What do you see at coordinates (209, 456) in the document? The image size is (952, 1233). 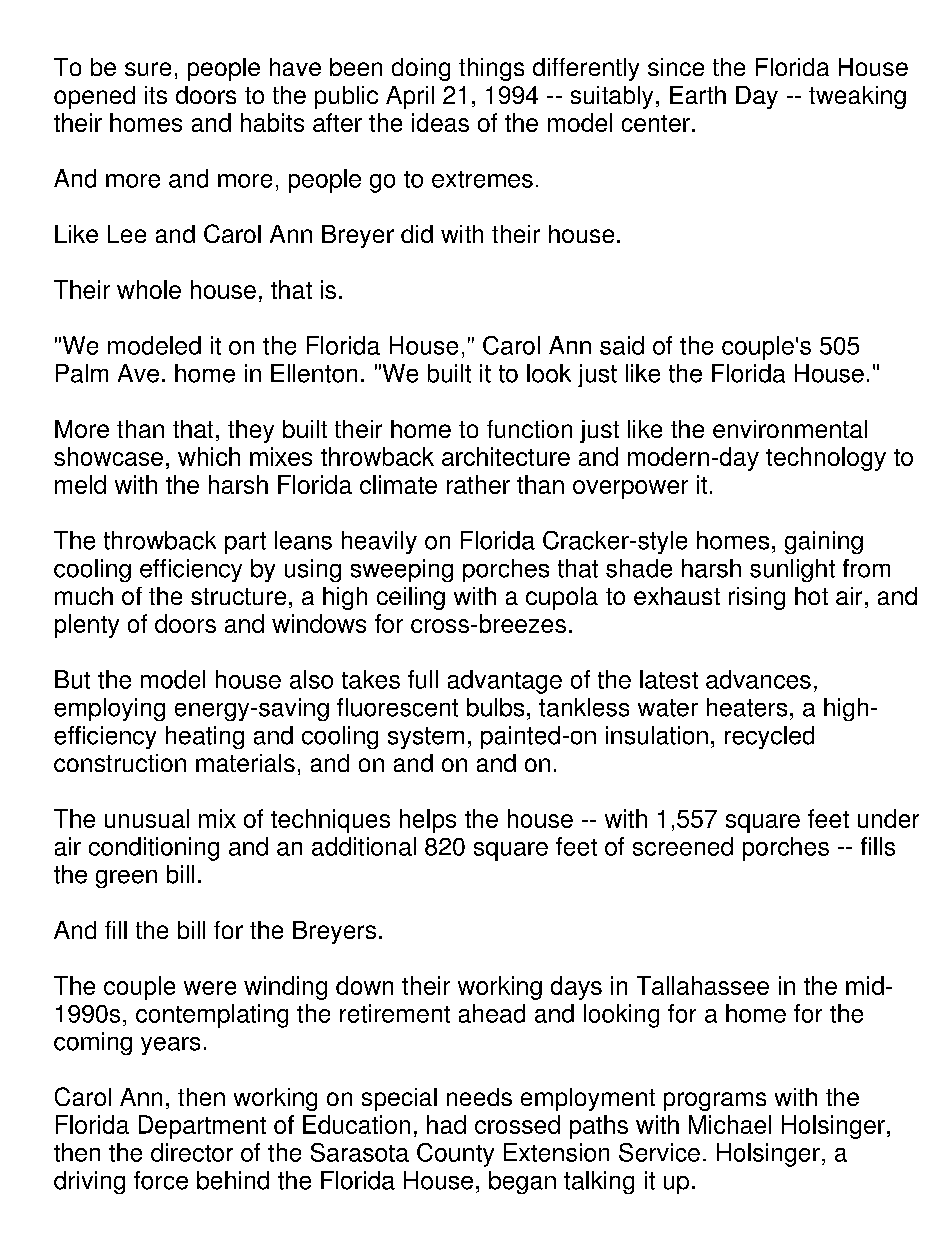 I see `which` at bounding box center [209, 456].
